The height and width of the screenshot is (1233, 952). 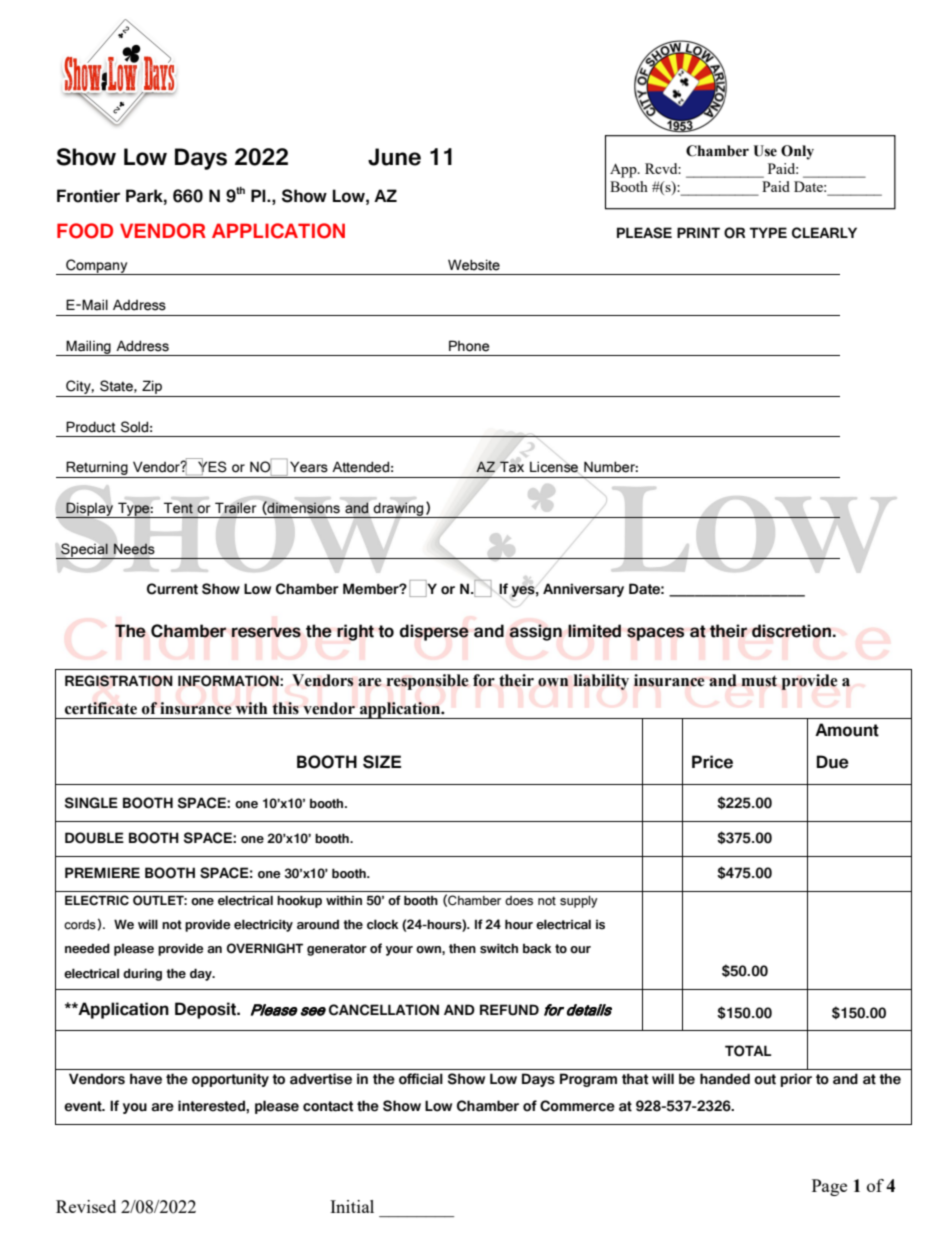 What do you see at coordinates (88, 196) in the screenshot?
I see `Frontier` at bounding box center [88, 196].
